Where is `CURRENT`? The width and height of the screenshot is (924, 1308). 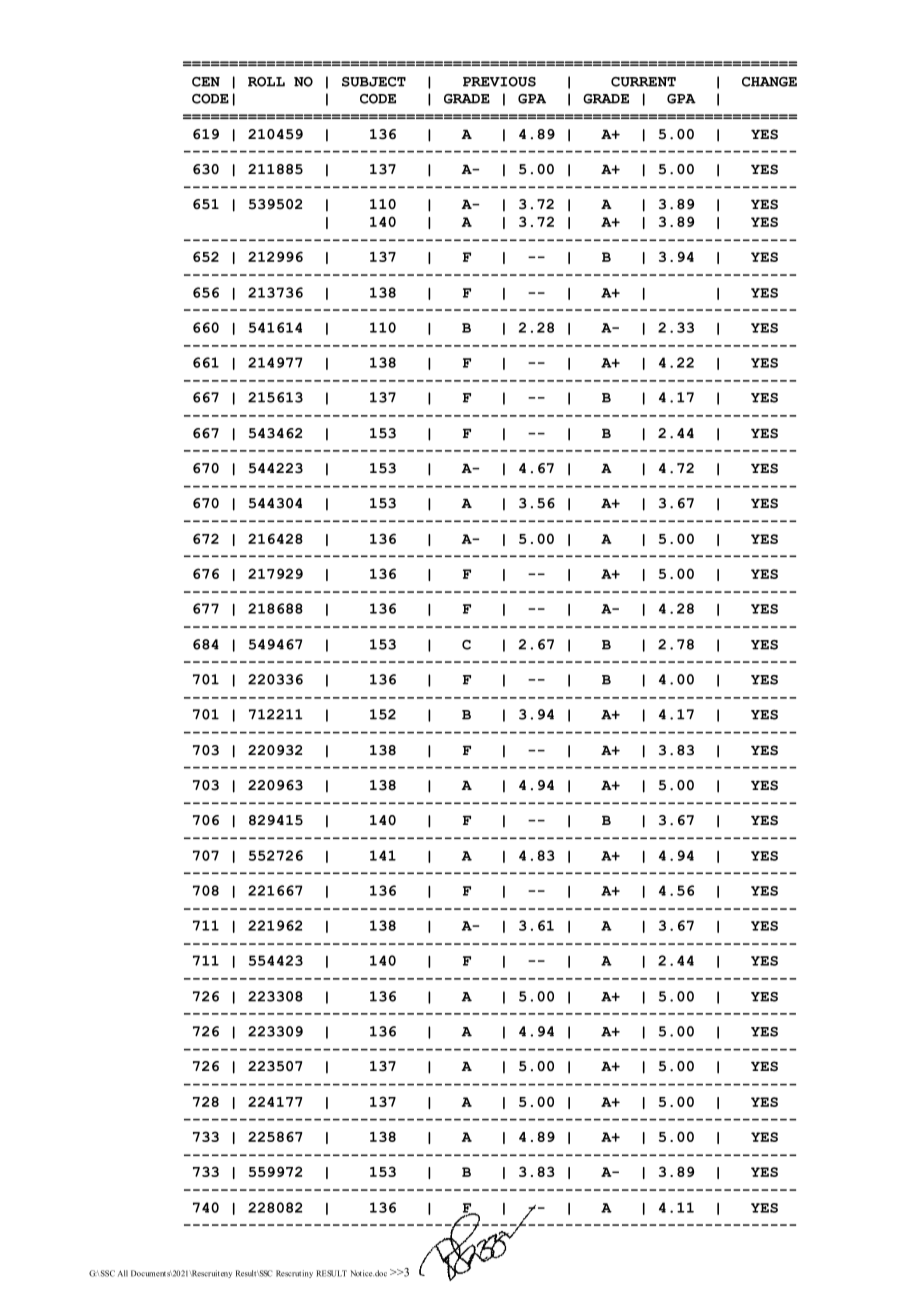 CURRENT is located at coordinates (643, 82).
